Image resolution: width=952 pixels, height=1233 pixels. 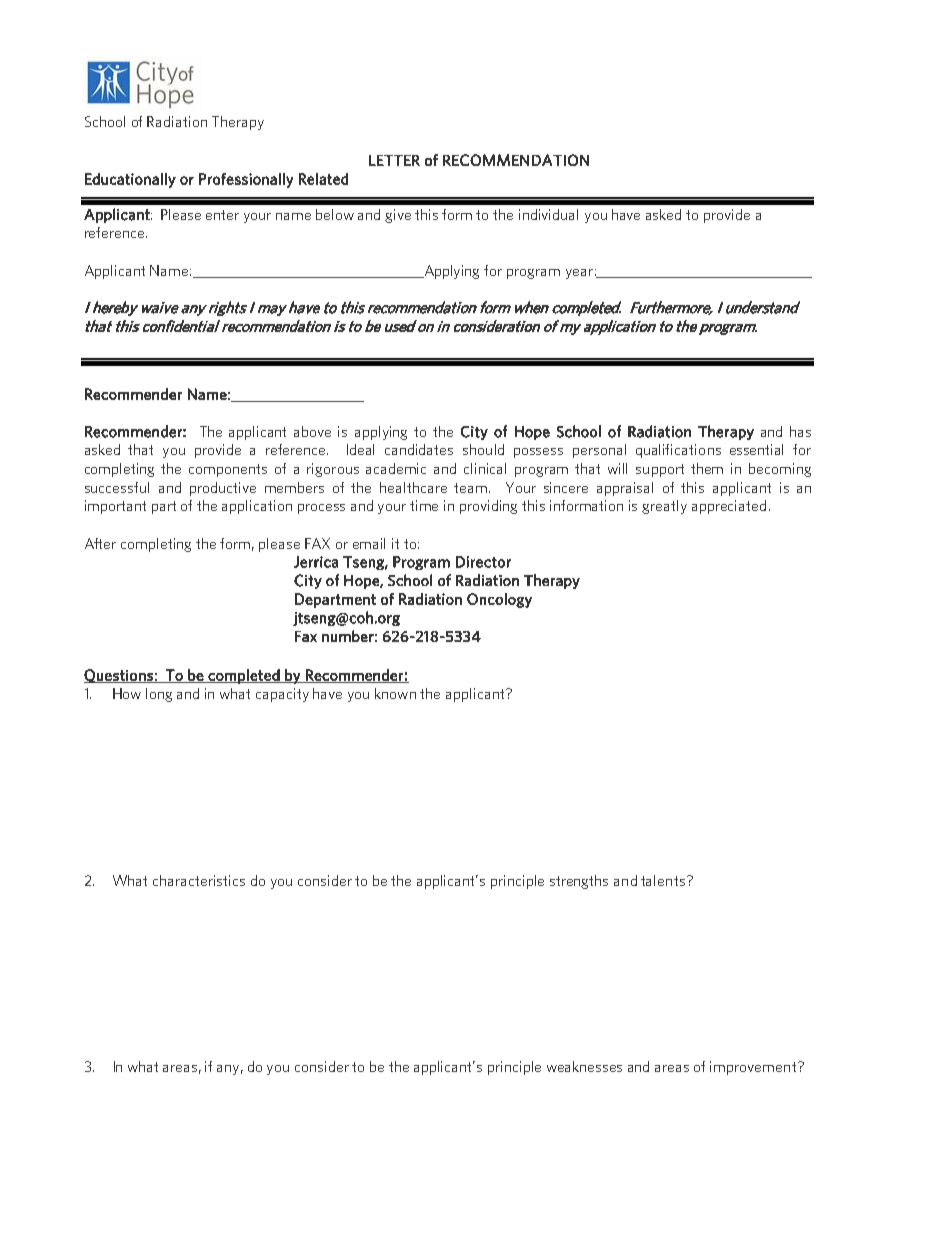 What do you see at coordinates (119, 676) in the image?
I see `Questions` at bounding box center [119, 676].
